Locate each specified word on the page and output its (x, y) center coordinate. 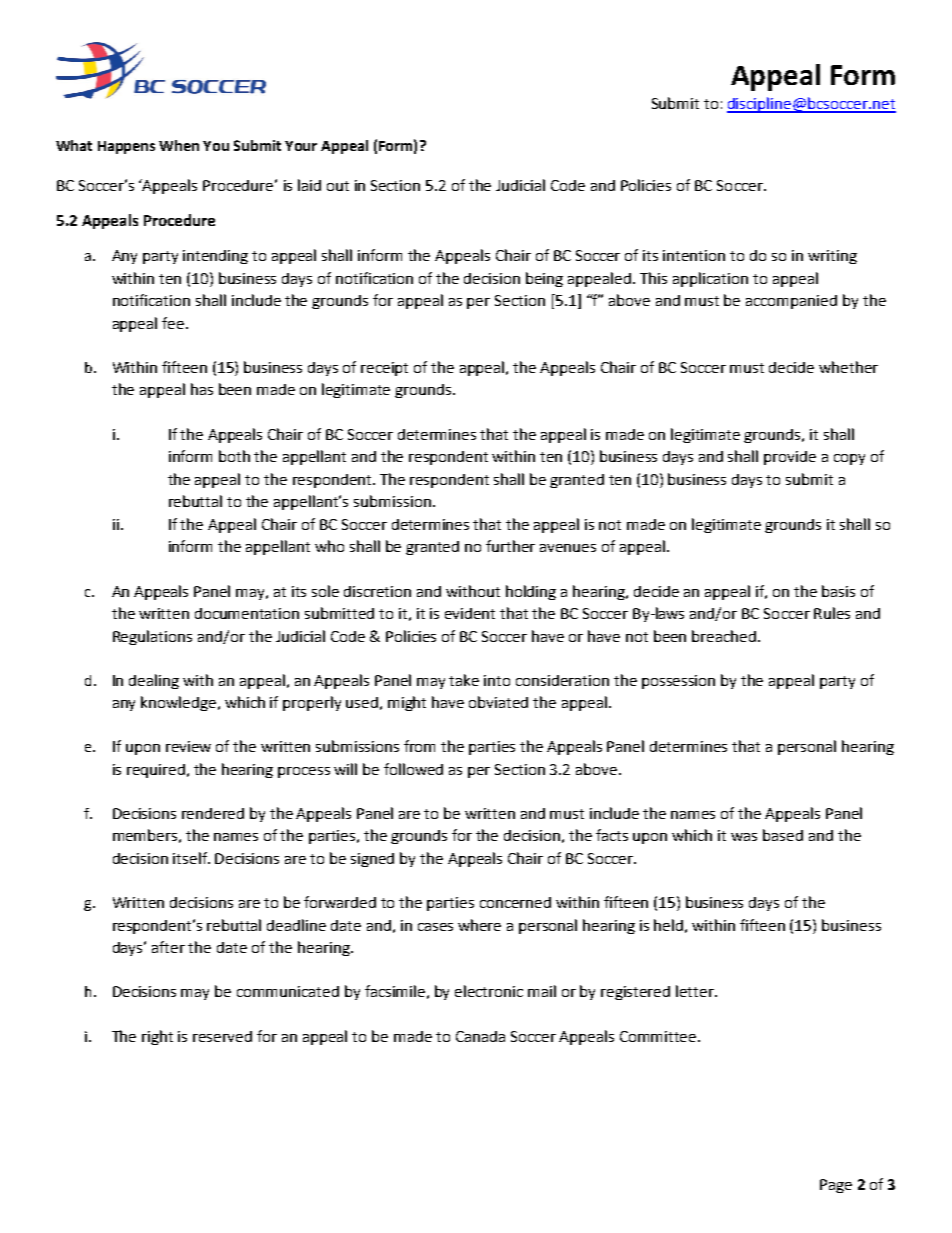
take (464, 680)
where (479, 925)
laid (309, 185)
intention (694, 255)
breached (724, 636)
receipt (384, 369)
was (744, 837)
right (157, 1037)
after (168, 947)
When (179, 145)
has (202, 389)
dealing (154, 681)
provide (790, 458)
